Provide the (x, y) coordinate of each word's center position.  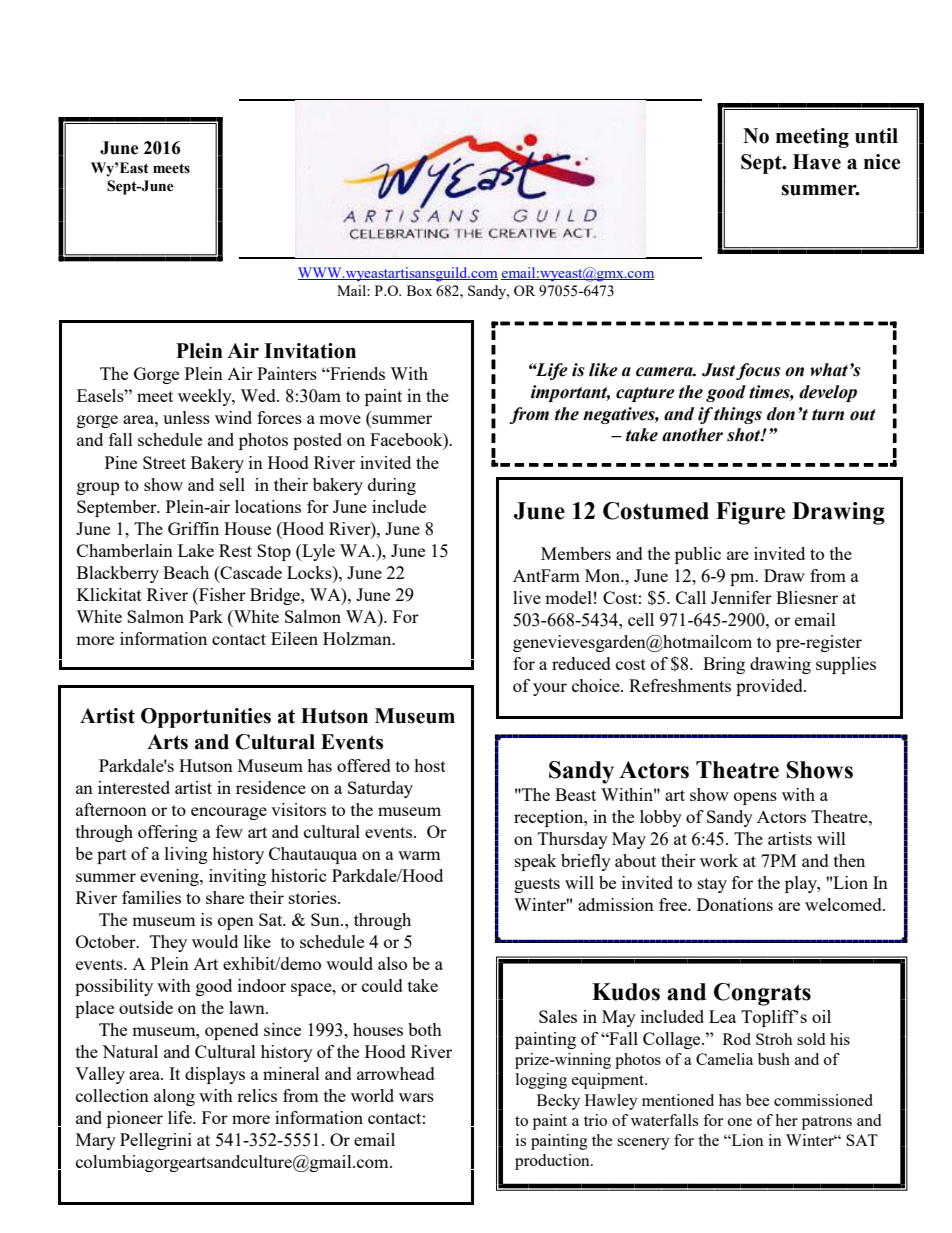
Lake (196, 550)
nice (882, 162)
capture (645, 394)
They (168, 943)
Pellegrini (156, 1141)
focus (758, 371)
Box (419, 290)
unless (186, 417)
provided (770, 687)
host (430, 765)
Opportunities (206, 718)
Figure (750, 513)
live (527, 597)
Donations (735, 904)
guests (537, 885)
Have (817, 162)
